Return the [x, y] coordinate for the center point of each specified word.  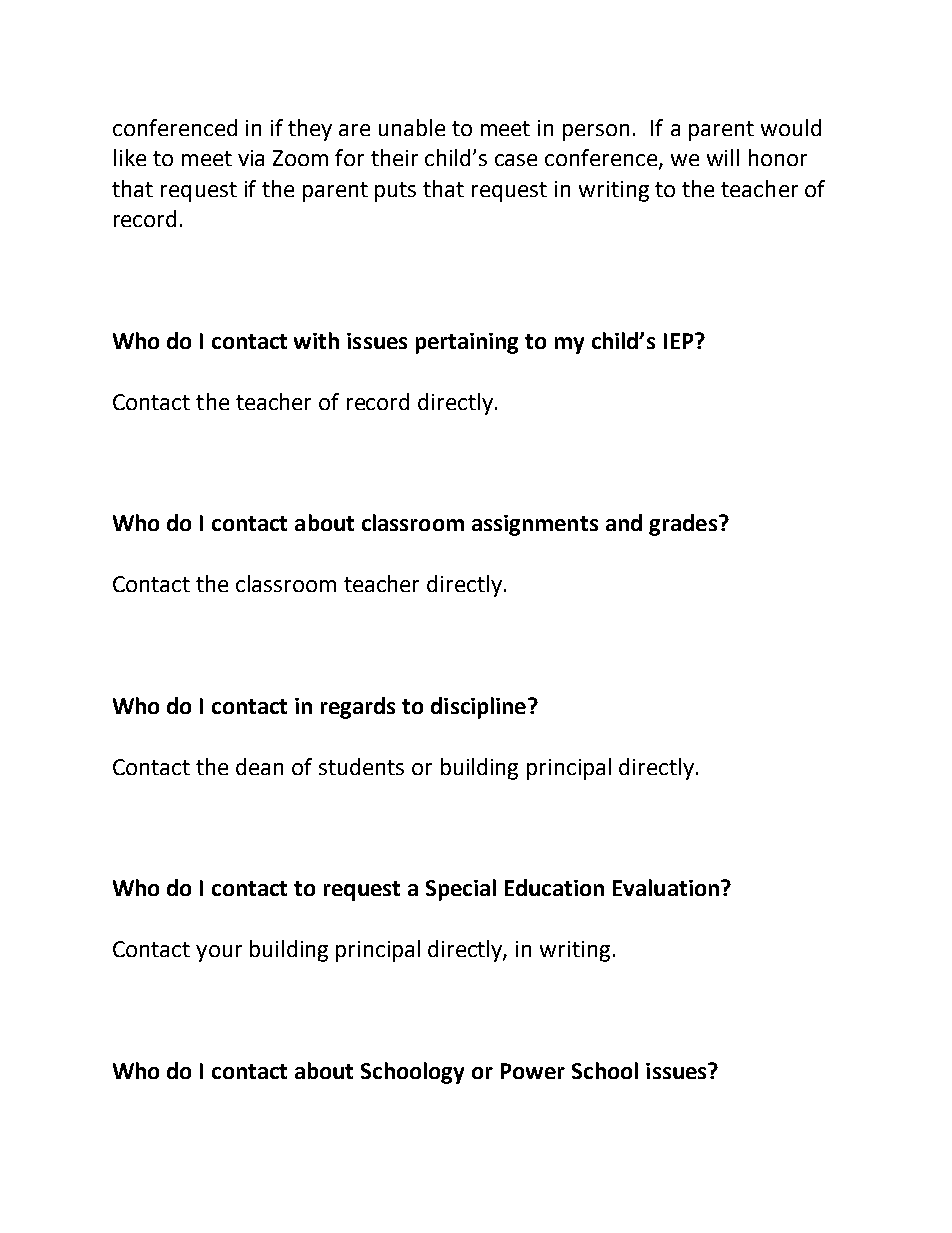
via [251, 158]
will [723, 157]
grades [683, 525]
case [516, 160]
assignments [535, 525]
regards [358, 708]
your [219, 953]
